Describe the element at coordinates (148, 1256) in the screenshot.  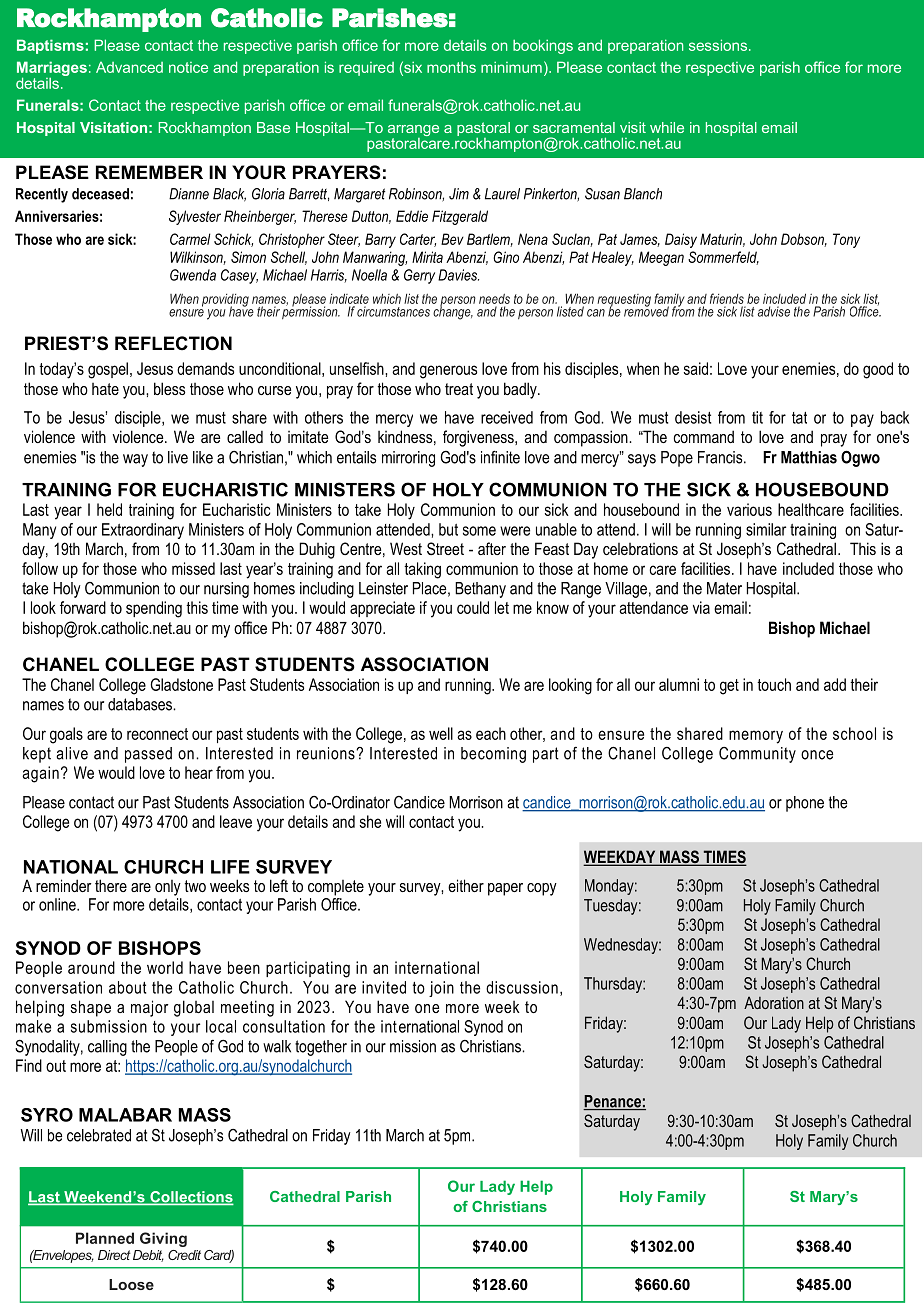
I see `Debit` at that location.
